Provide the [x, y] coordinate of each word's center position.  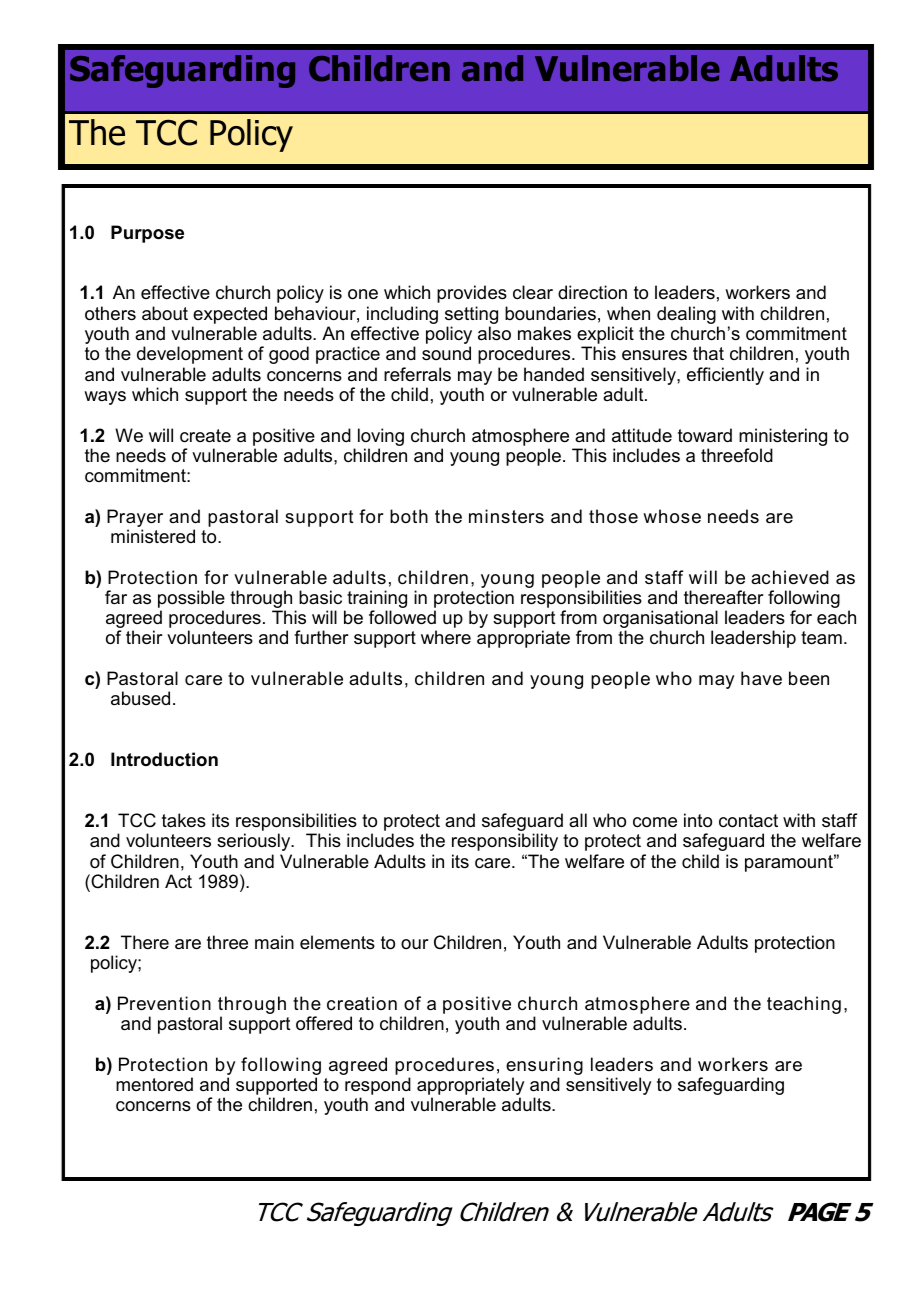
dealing [687, 316]
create [205, 436]
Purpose [147, 234]
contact [748, 821]
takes [184, 820]
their [144, 637]
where [446, 637]
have [761, 678]
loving [381, 437]
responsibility [505, 842]
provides [472, 294]
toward [705, 435]
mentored [154, 1084]
